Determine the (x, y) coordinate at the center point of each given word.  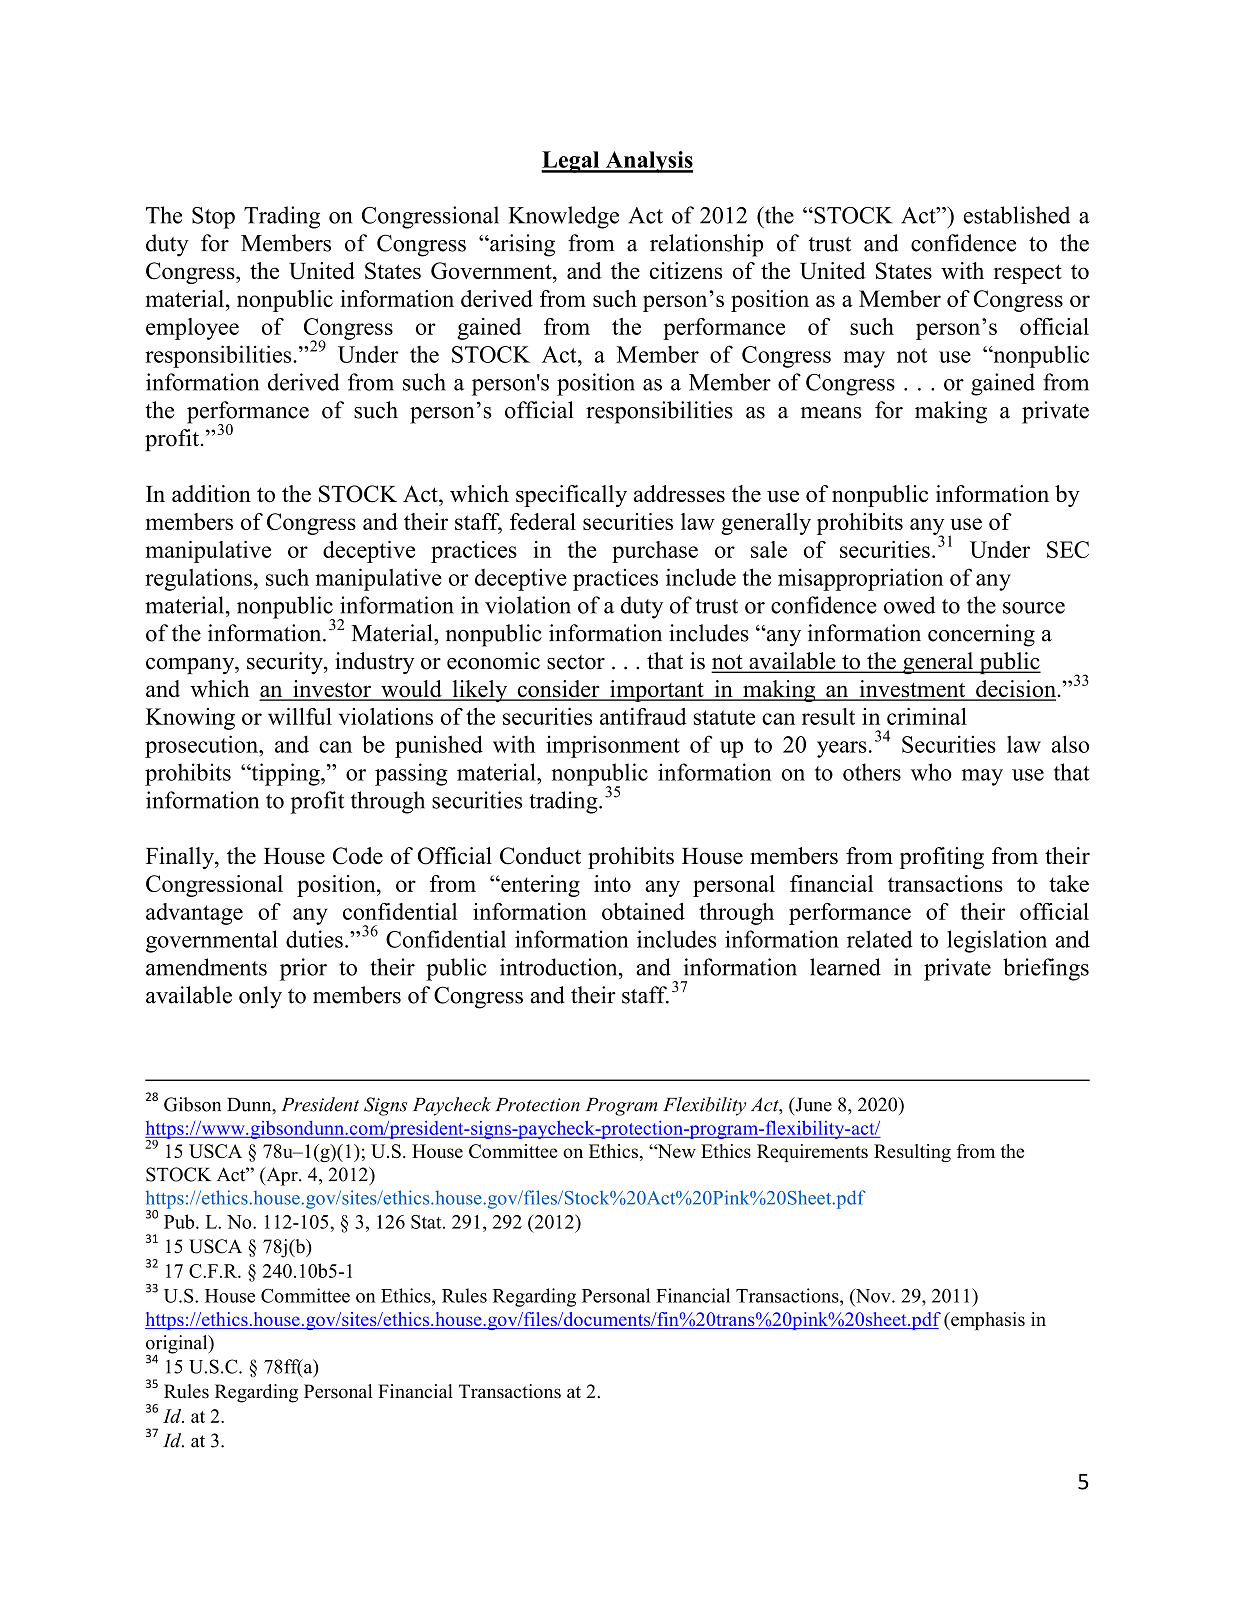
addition (211, 493)
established (1016, 215)
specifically (571, 496)
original (178, 1345)
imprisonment (613, 746)
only (260, 997)
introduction (560, 967)
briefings (1046, 969)
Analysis (648, 162)
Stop (213, 218)
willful (300, 716)
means (831, 413)
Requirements (812, 1153)
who (931, 772)
